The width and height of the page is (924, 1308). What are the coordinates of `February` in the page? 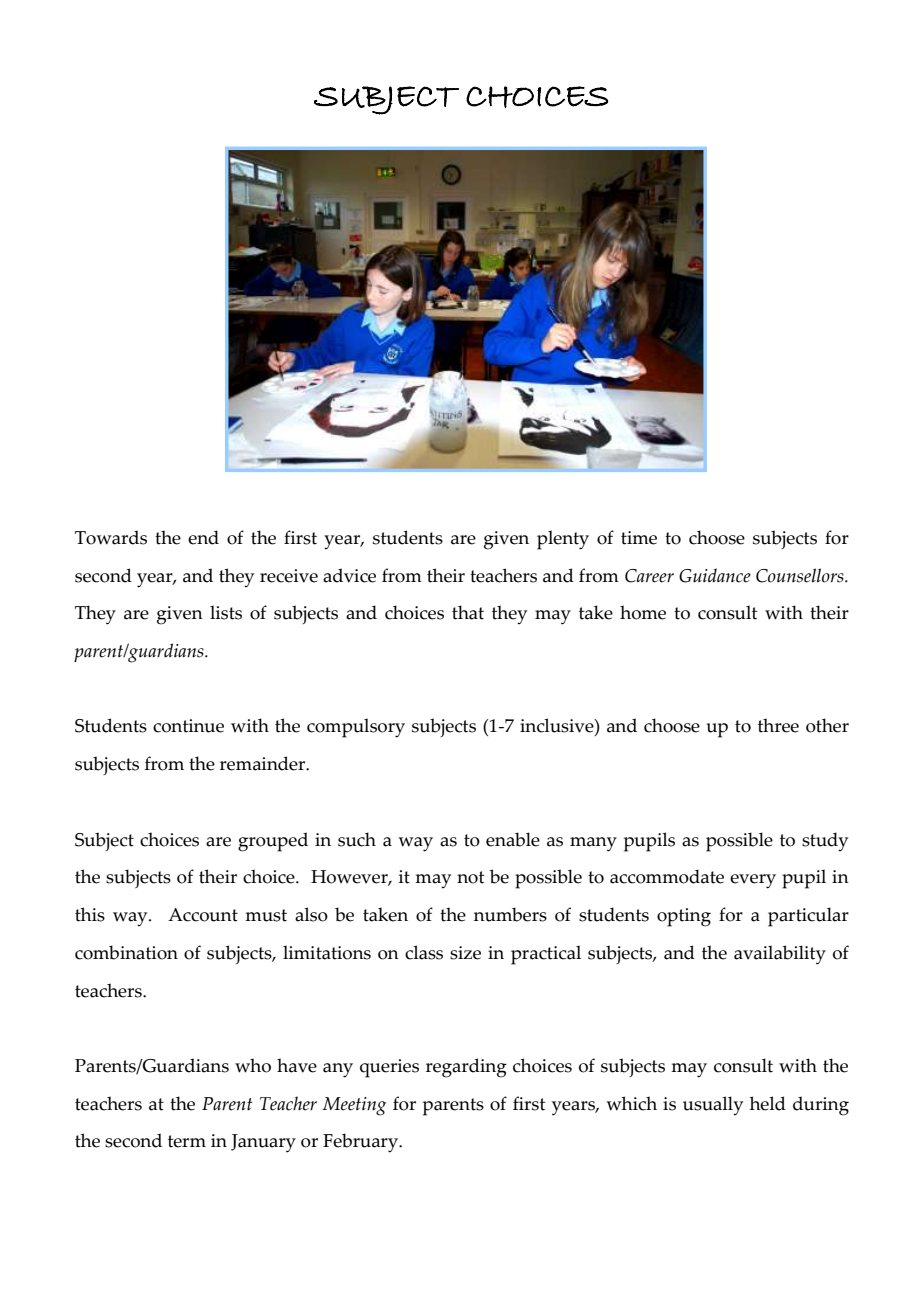 It's located at (361, 1143).
